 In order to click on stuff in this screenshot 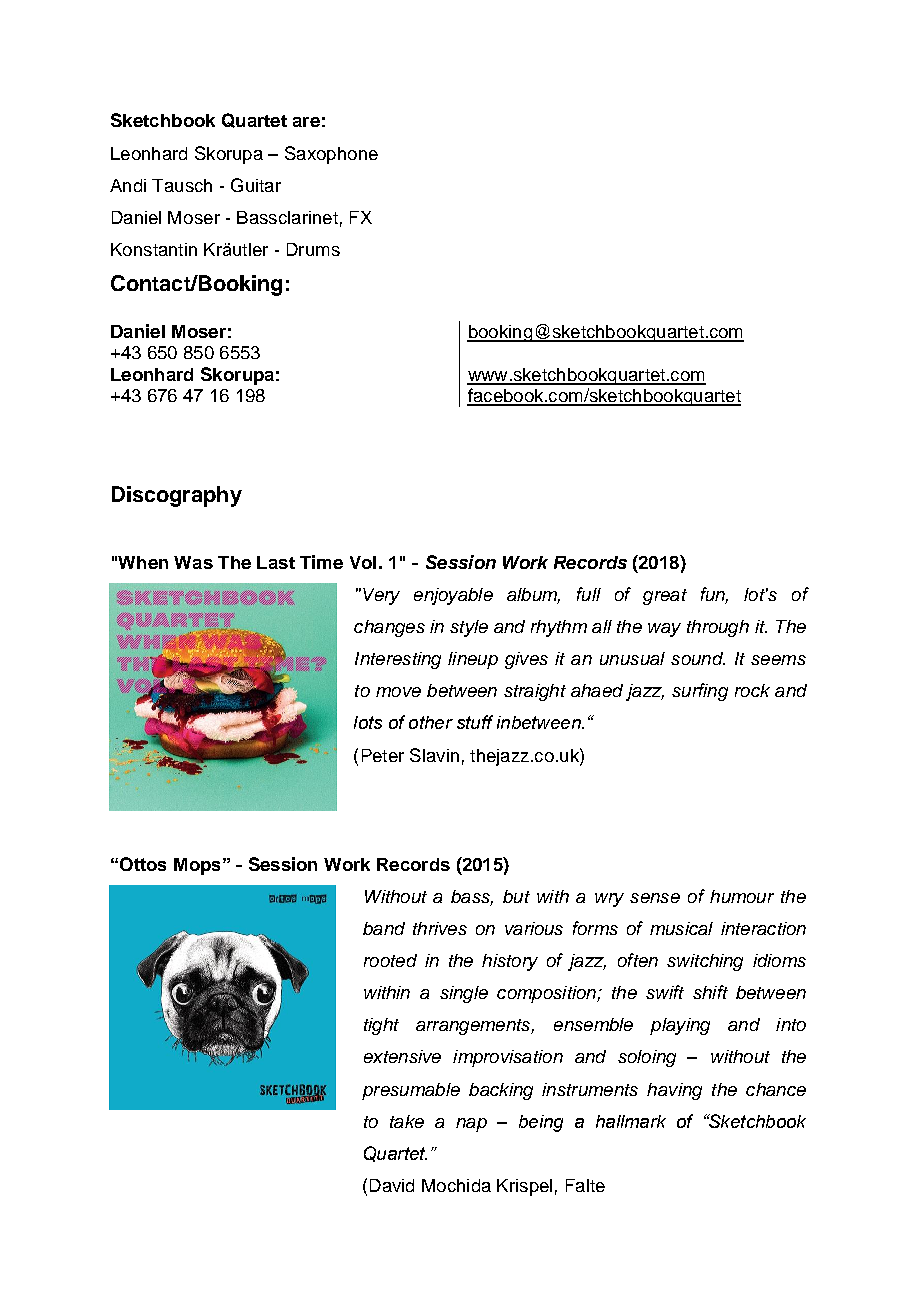, I will do `click(475, 722)`.
